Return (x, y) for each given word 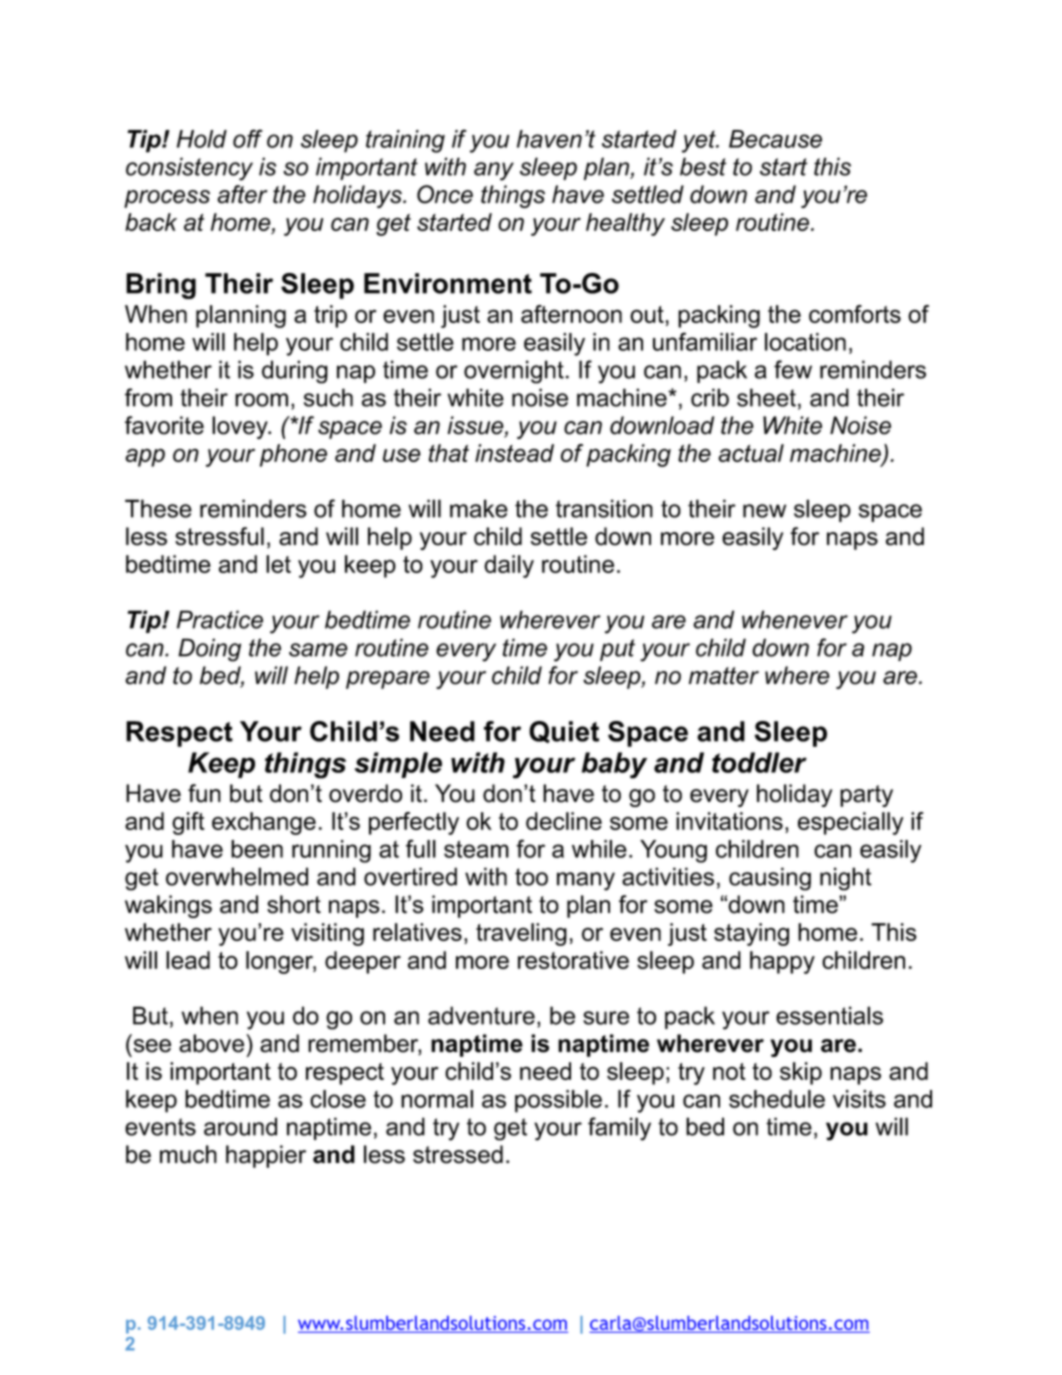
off (248, 138)
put (617, 650)
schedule (777, 1099)
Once (445, 194)
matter (724, 676)
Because (775, 139)
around (240, 1126)
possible (558, 1101)
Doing (209, 650)
